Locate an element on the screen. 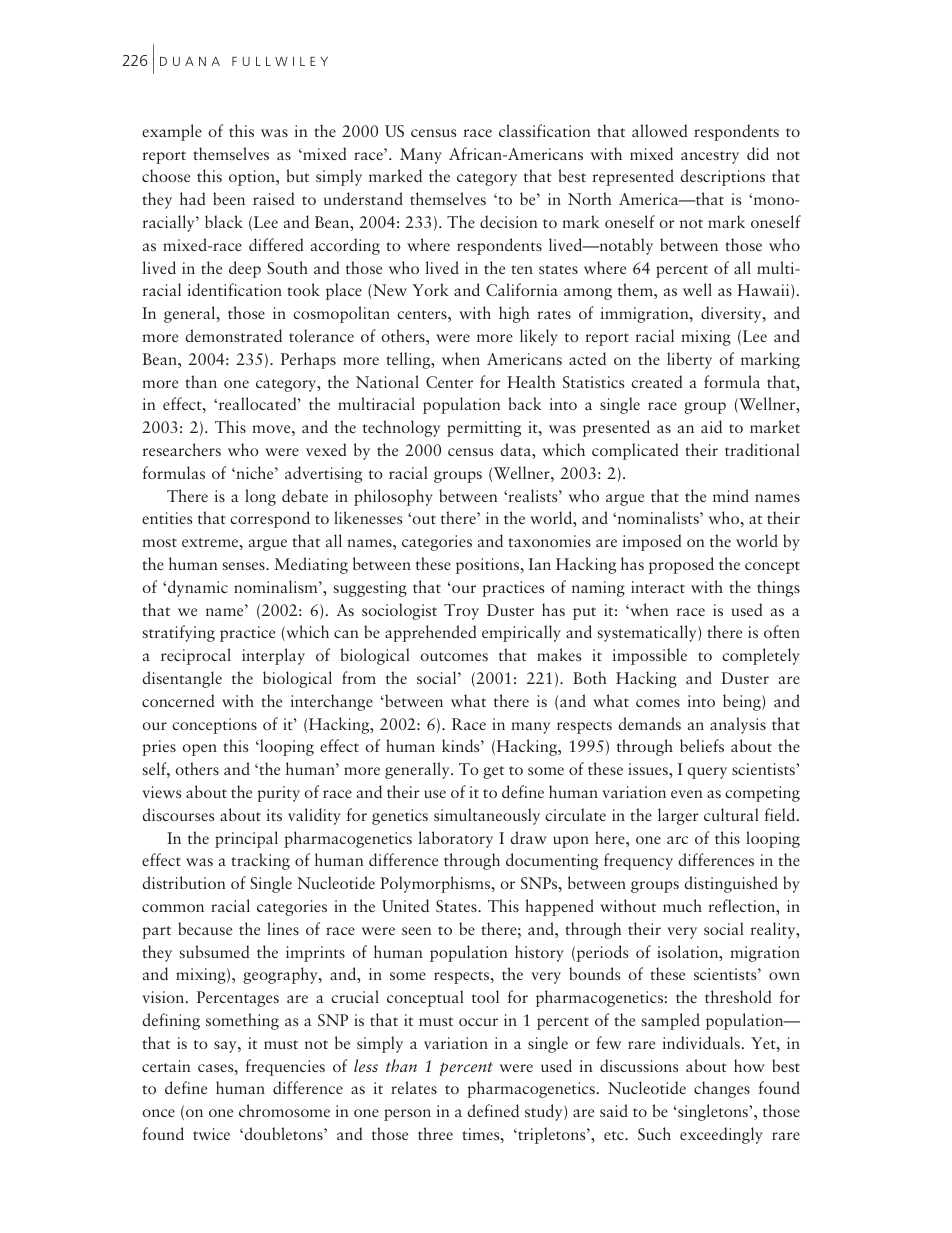  long is located at coordinates (260, 497).
